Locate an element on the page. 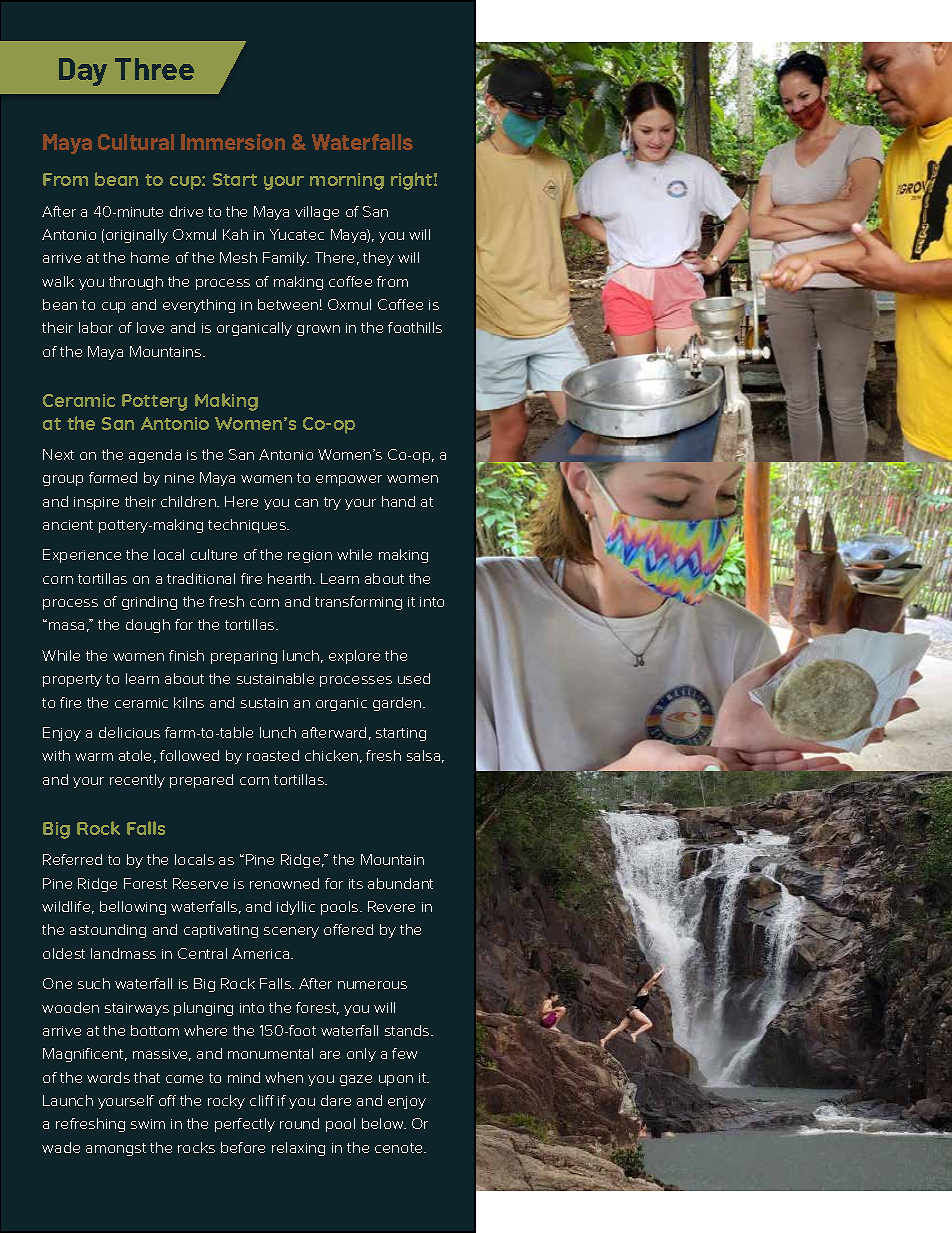 The width and height of the image is (952, 1233). masa is located at coordinates (66, 626).
